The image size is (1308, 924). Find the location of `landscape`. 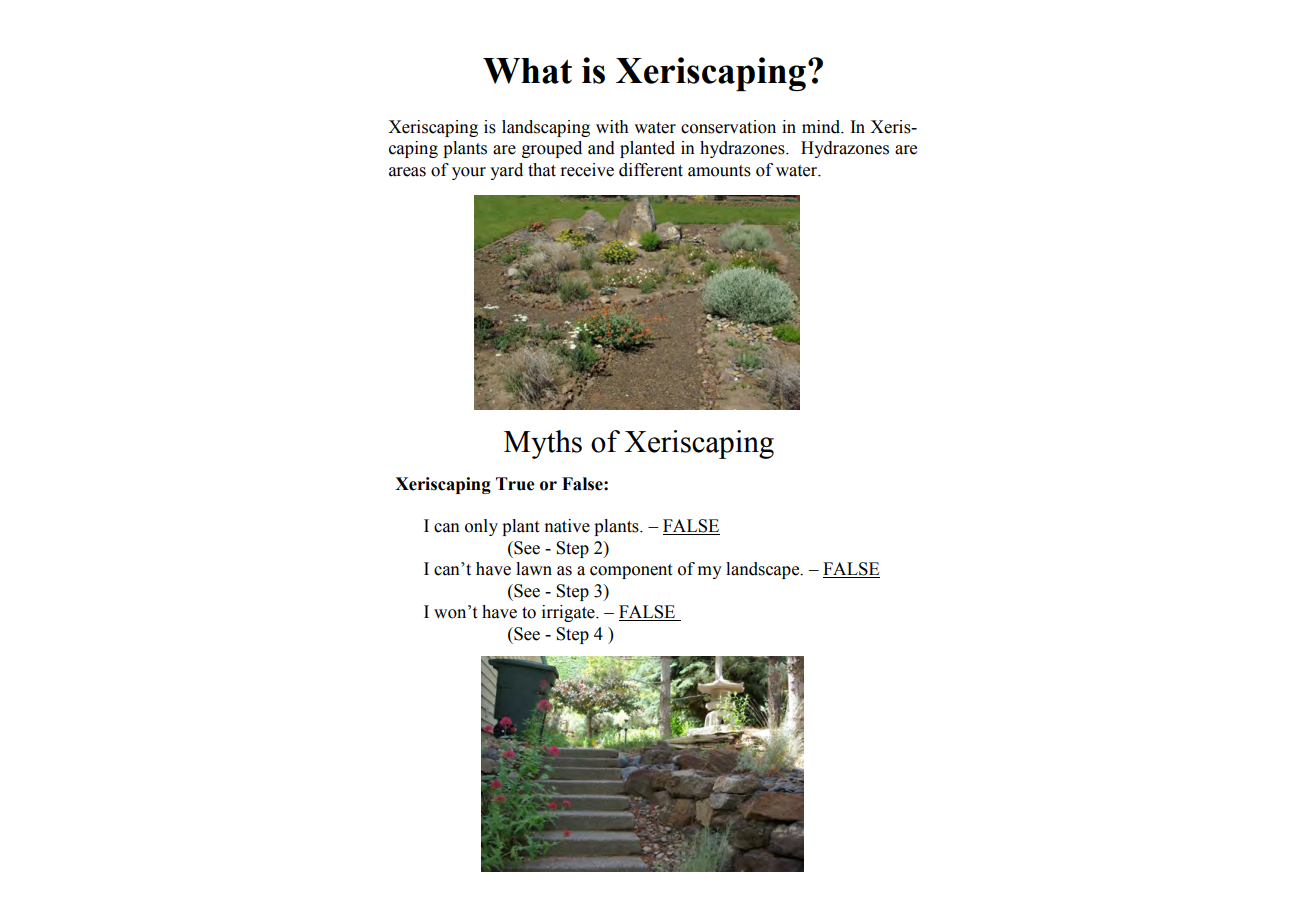

landscape is located at coordinates (764, 570).
